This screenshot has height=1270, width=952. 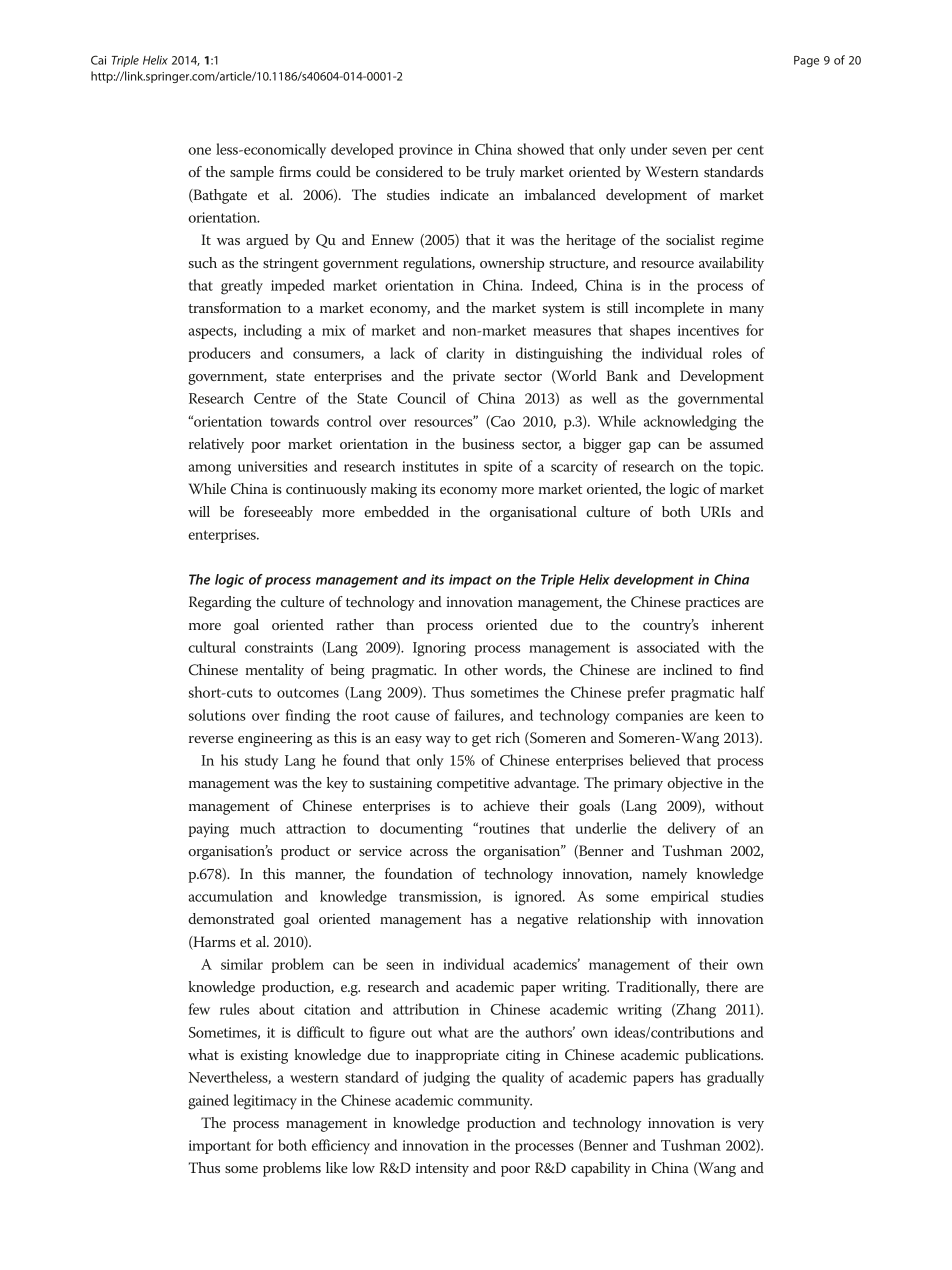 What do you see at coordinates (220, 603) in the screenshot?
I see `Regarding` at bounding box center [220, 603].
